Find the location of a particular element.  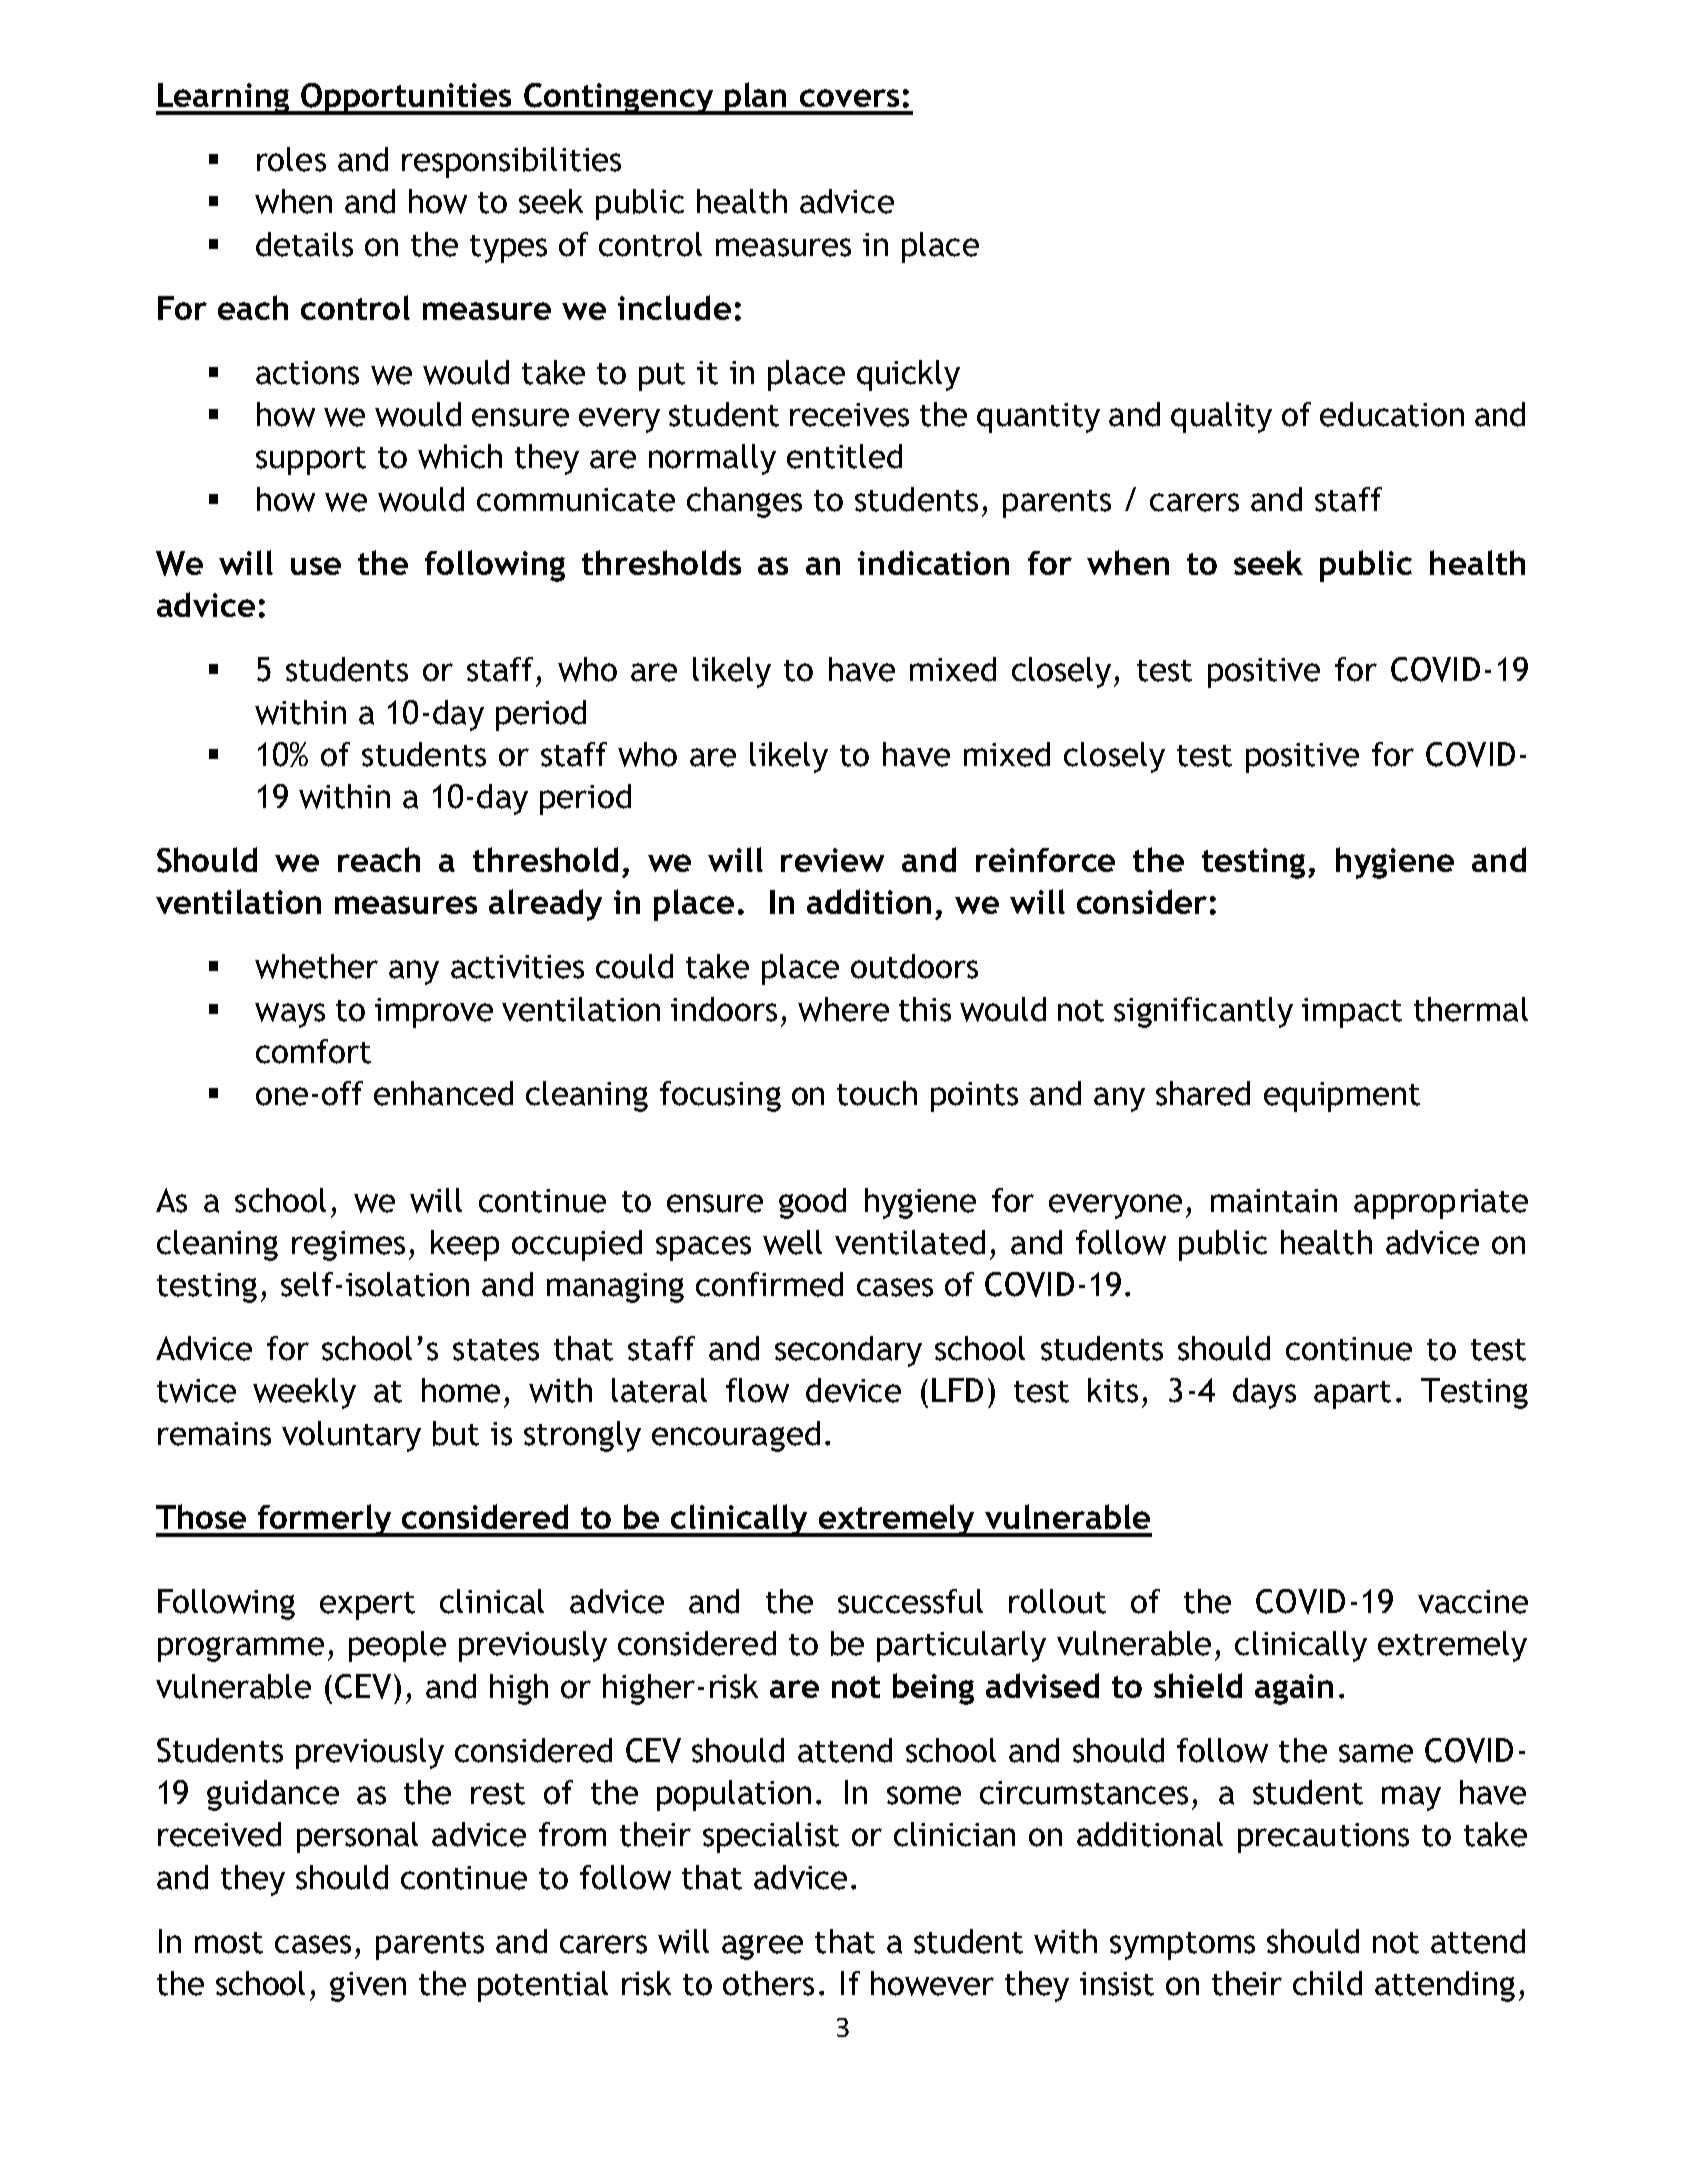

comfort is located at coordinates (313, 1051).
